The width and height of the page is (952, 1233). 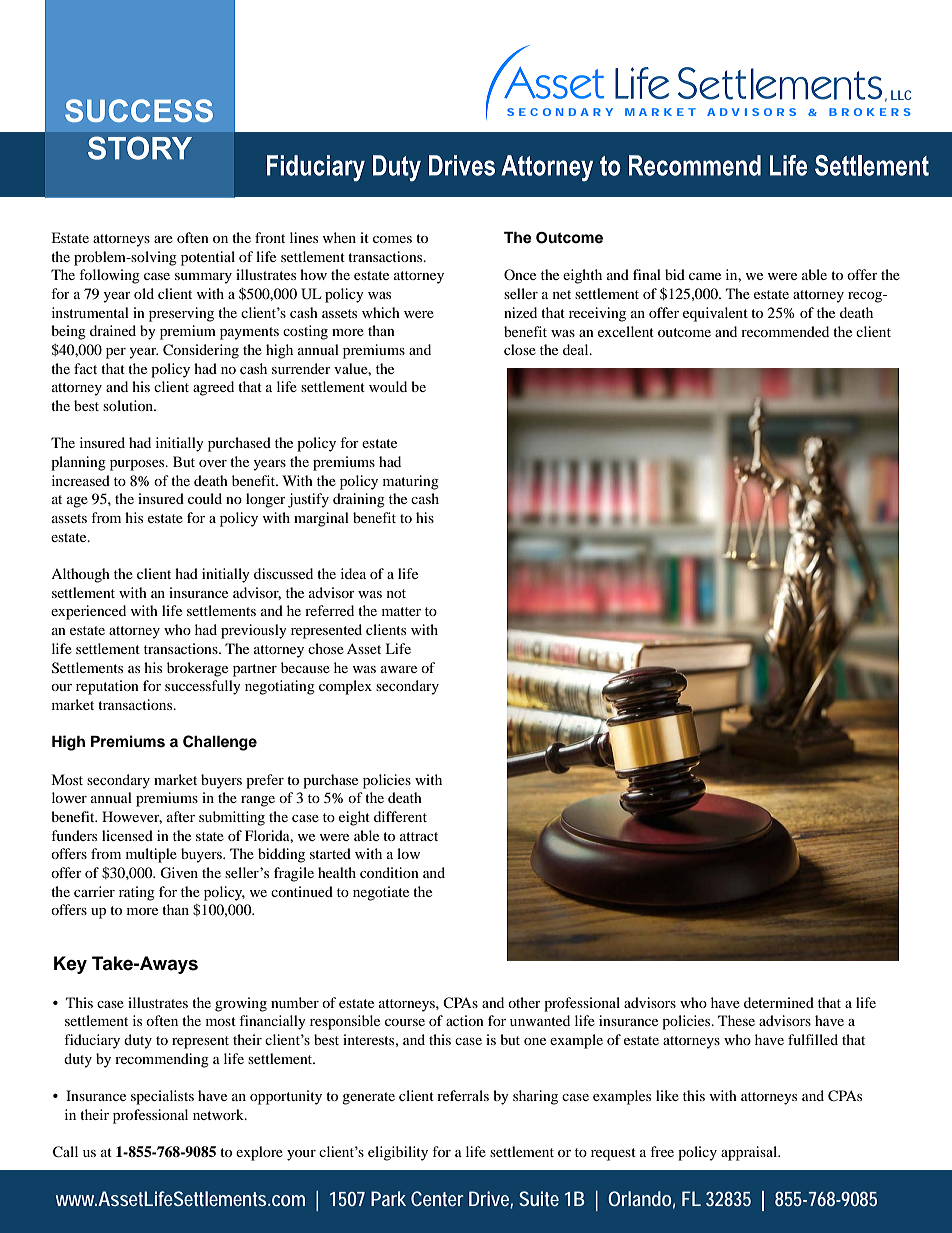 I want to click on network, so click(x=219, y=1114).
